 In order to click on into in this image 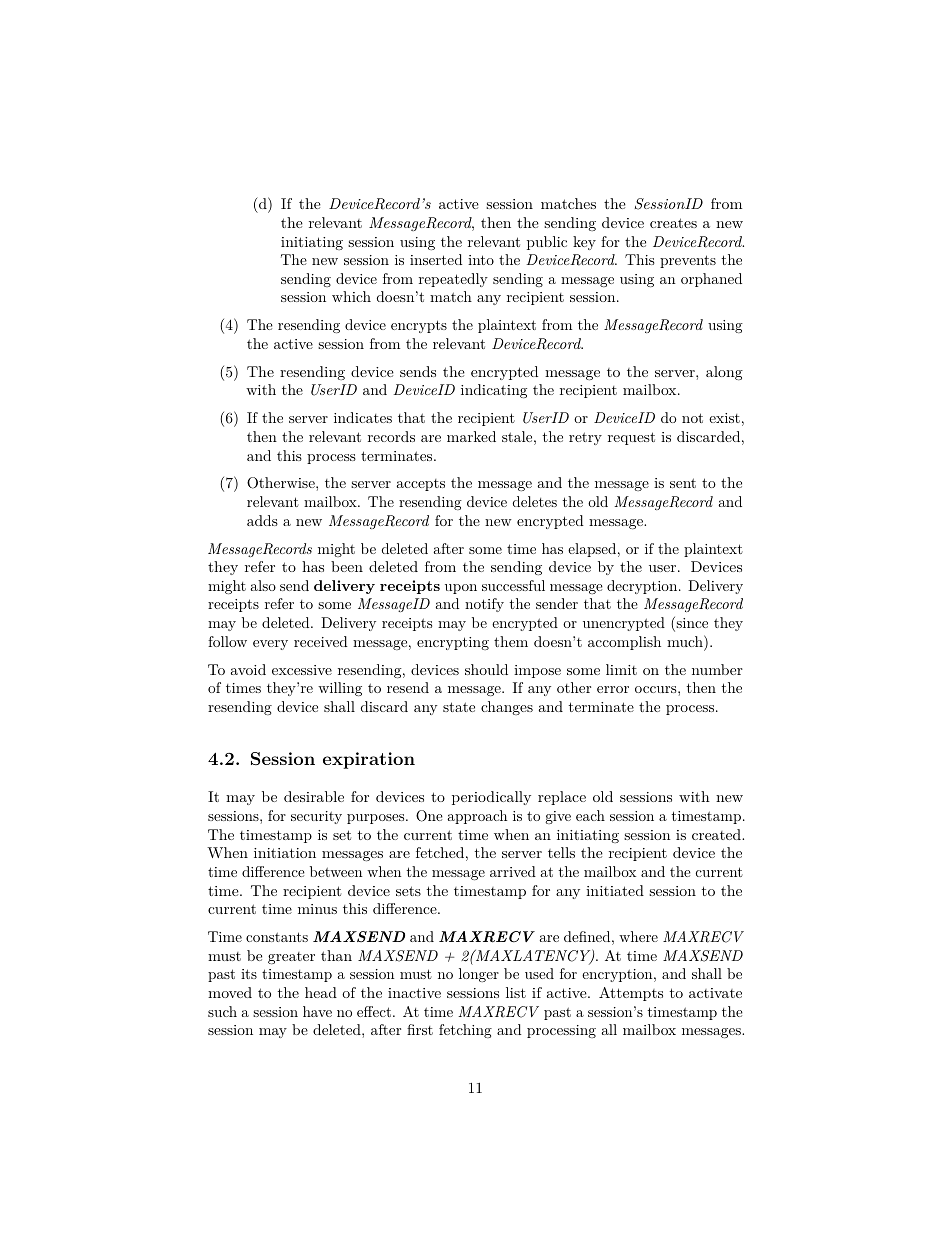, I will do `click(481, 260)`.
